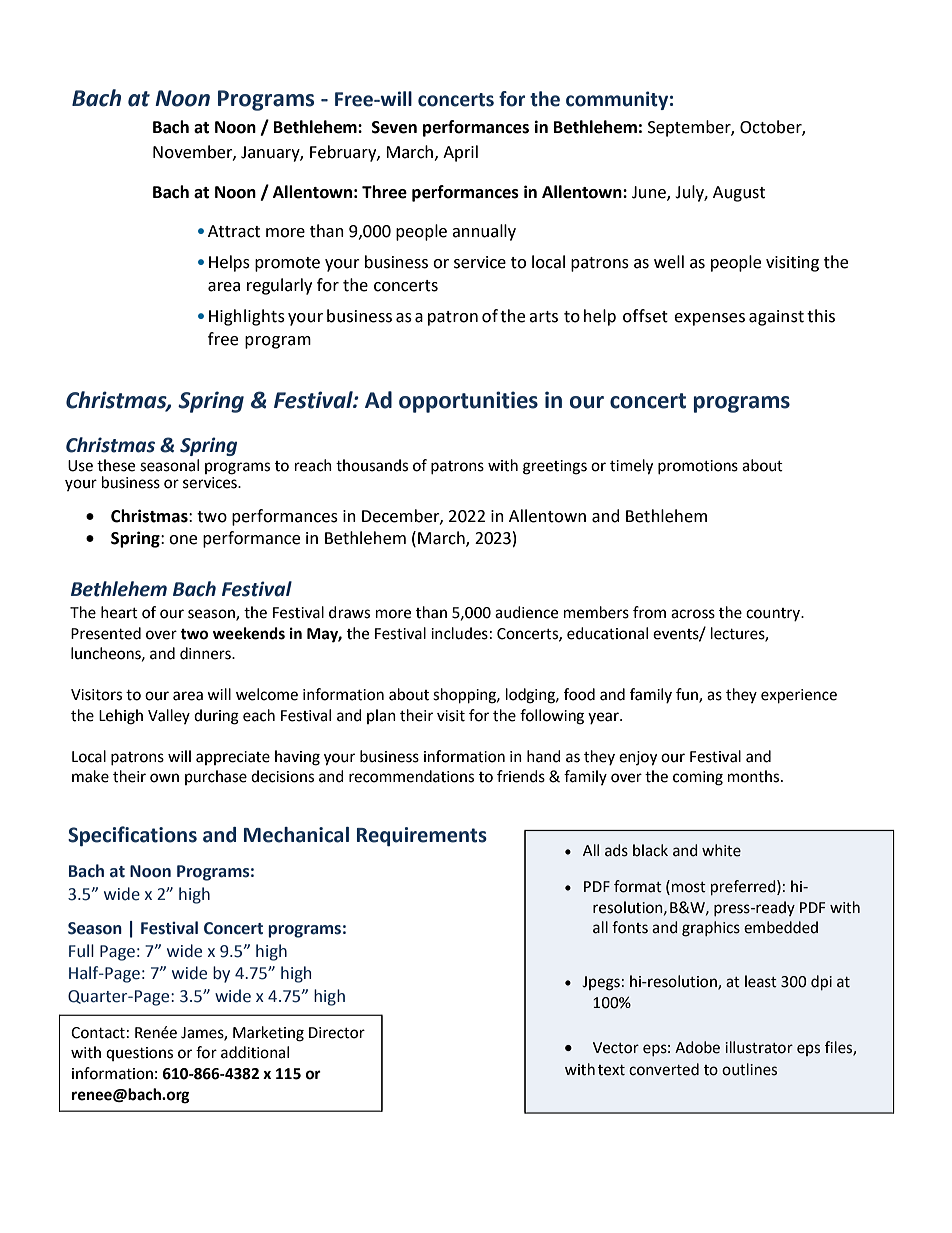 The width and height of the page is (952, 1233). Describe the element at coordinates (460, 153) in the page. I see `April` at that location.
